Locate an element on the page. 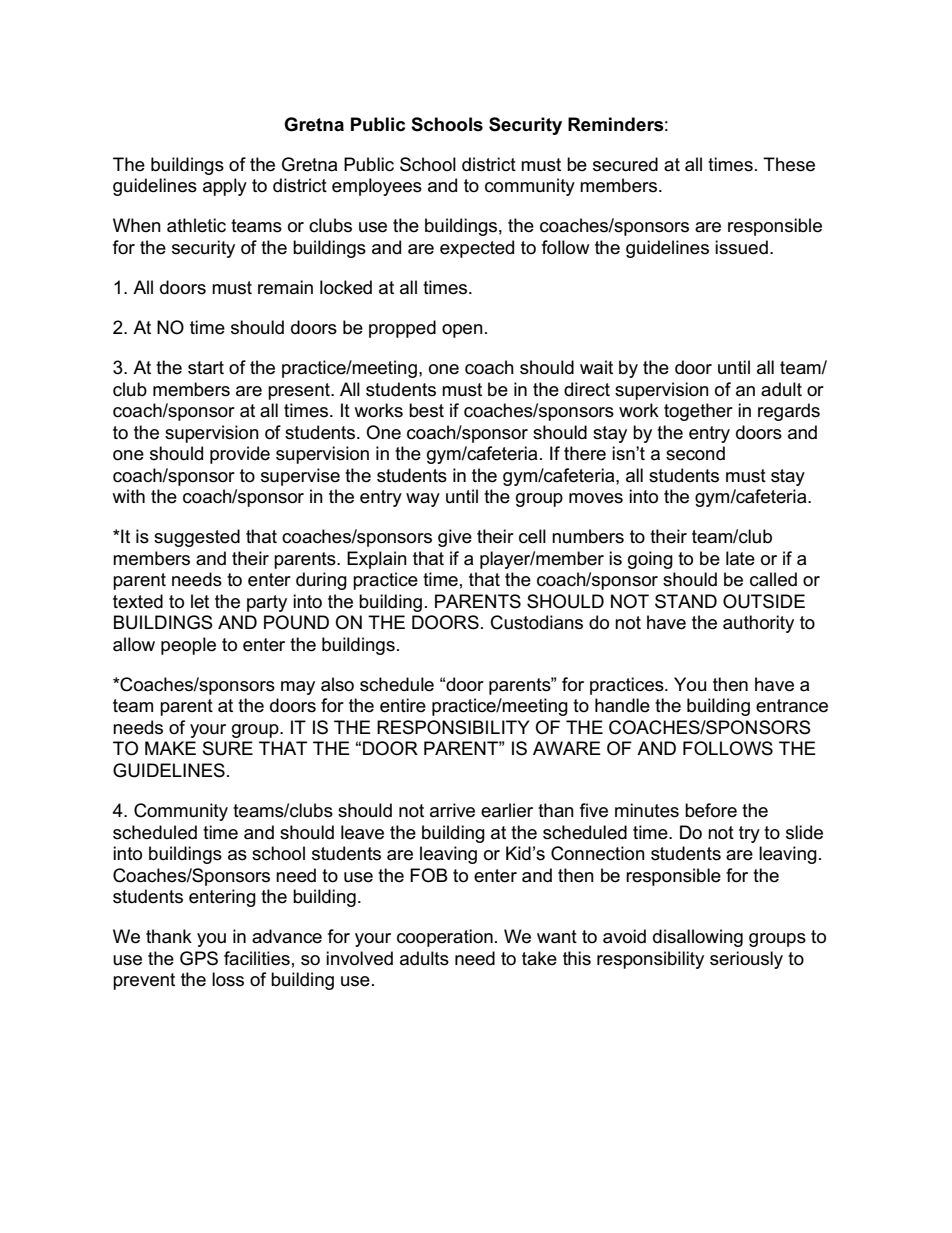  late is located at coordinates (740, 558).
